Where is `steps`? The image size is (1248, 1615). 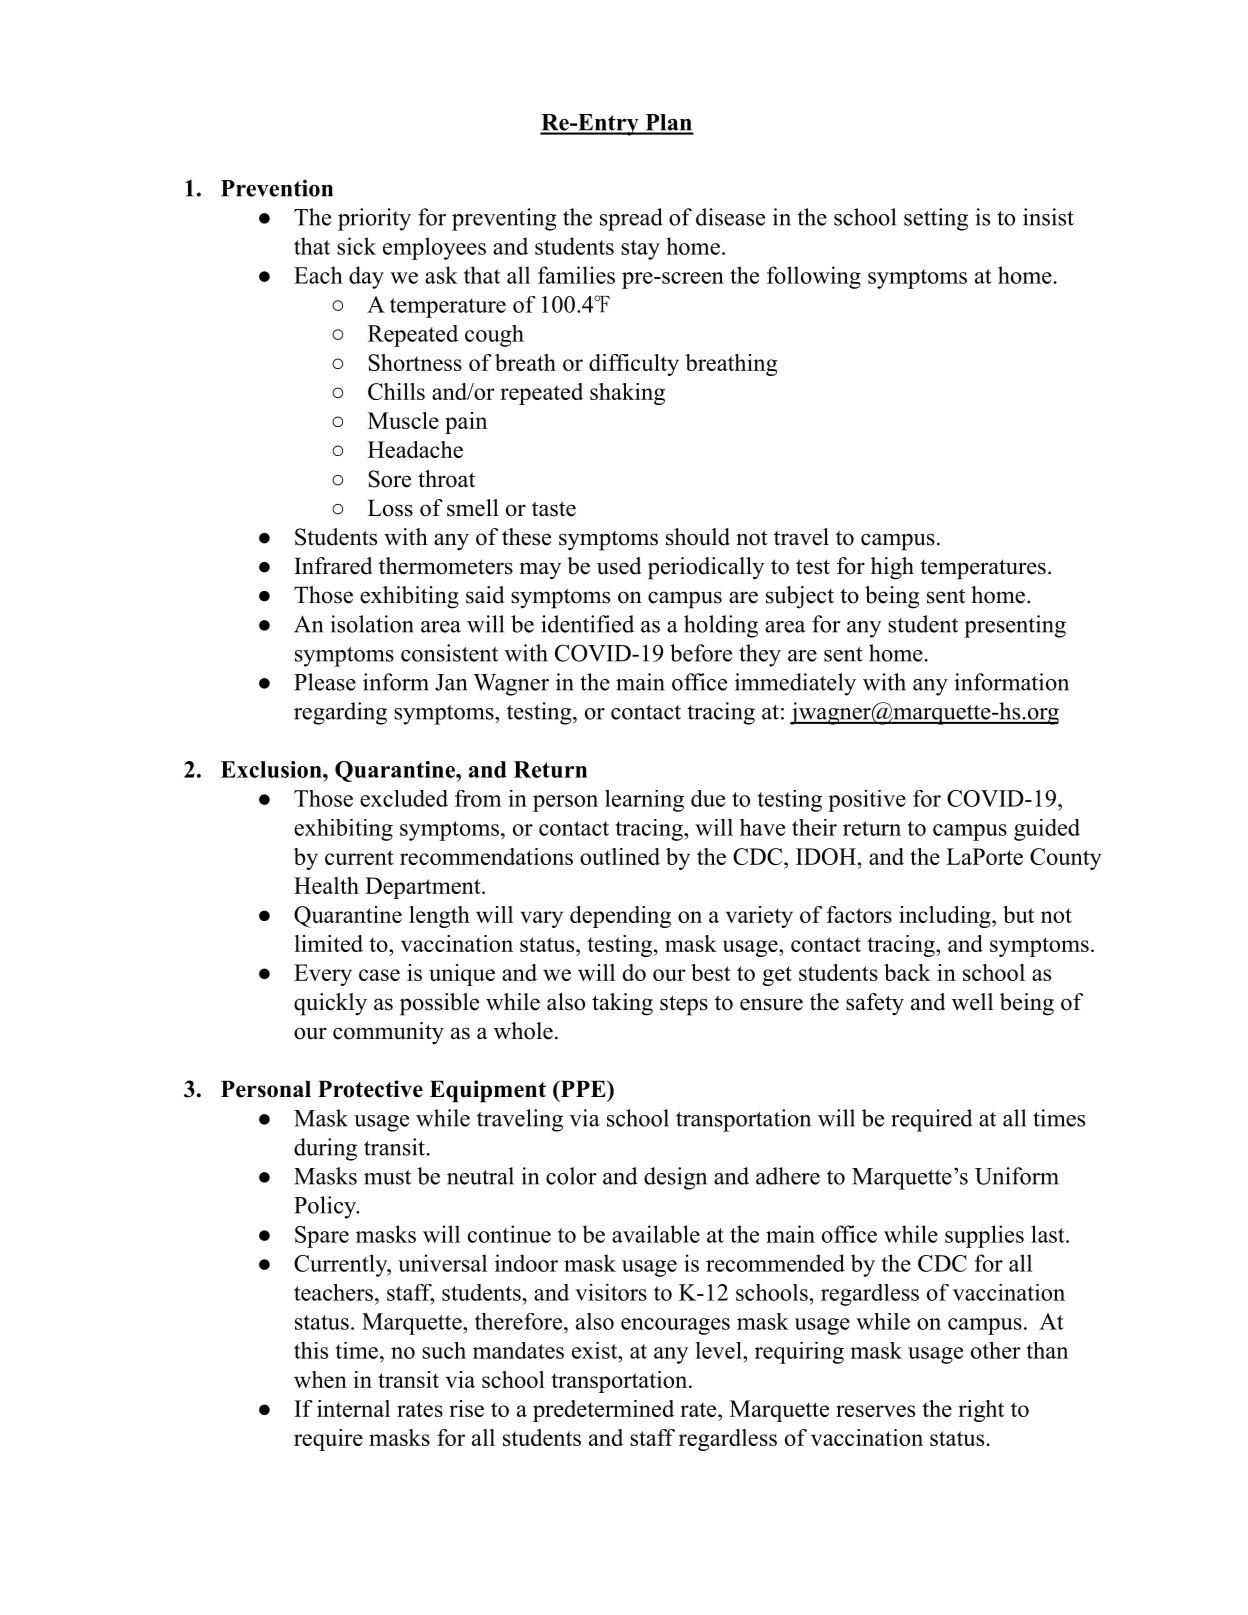 steps is located at coordinates (684, 1005).
